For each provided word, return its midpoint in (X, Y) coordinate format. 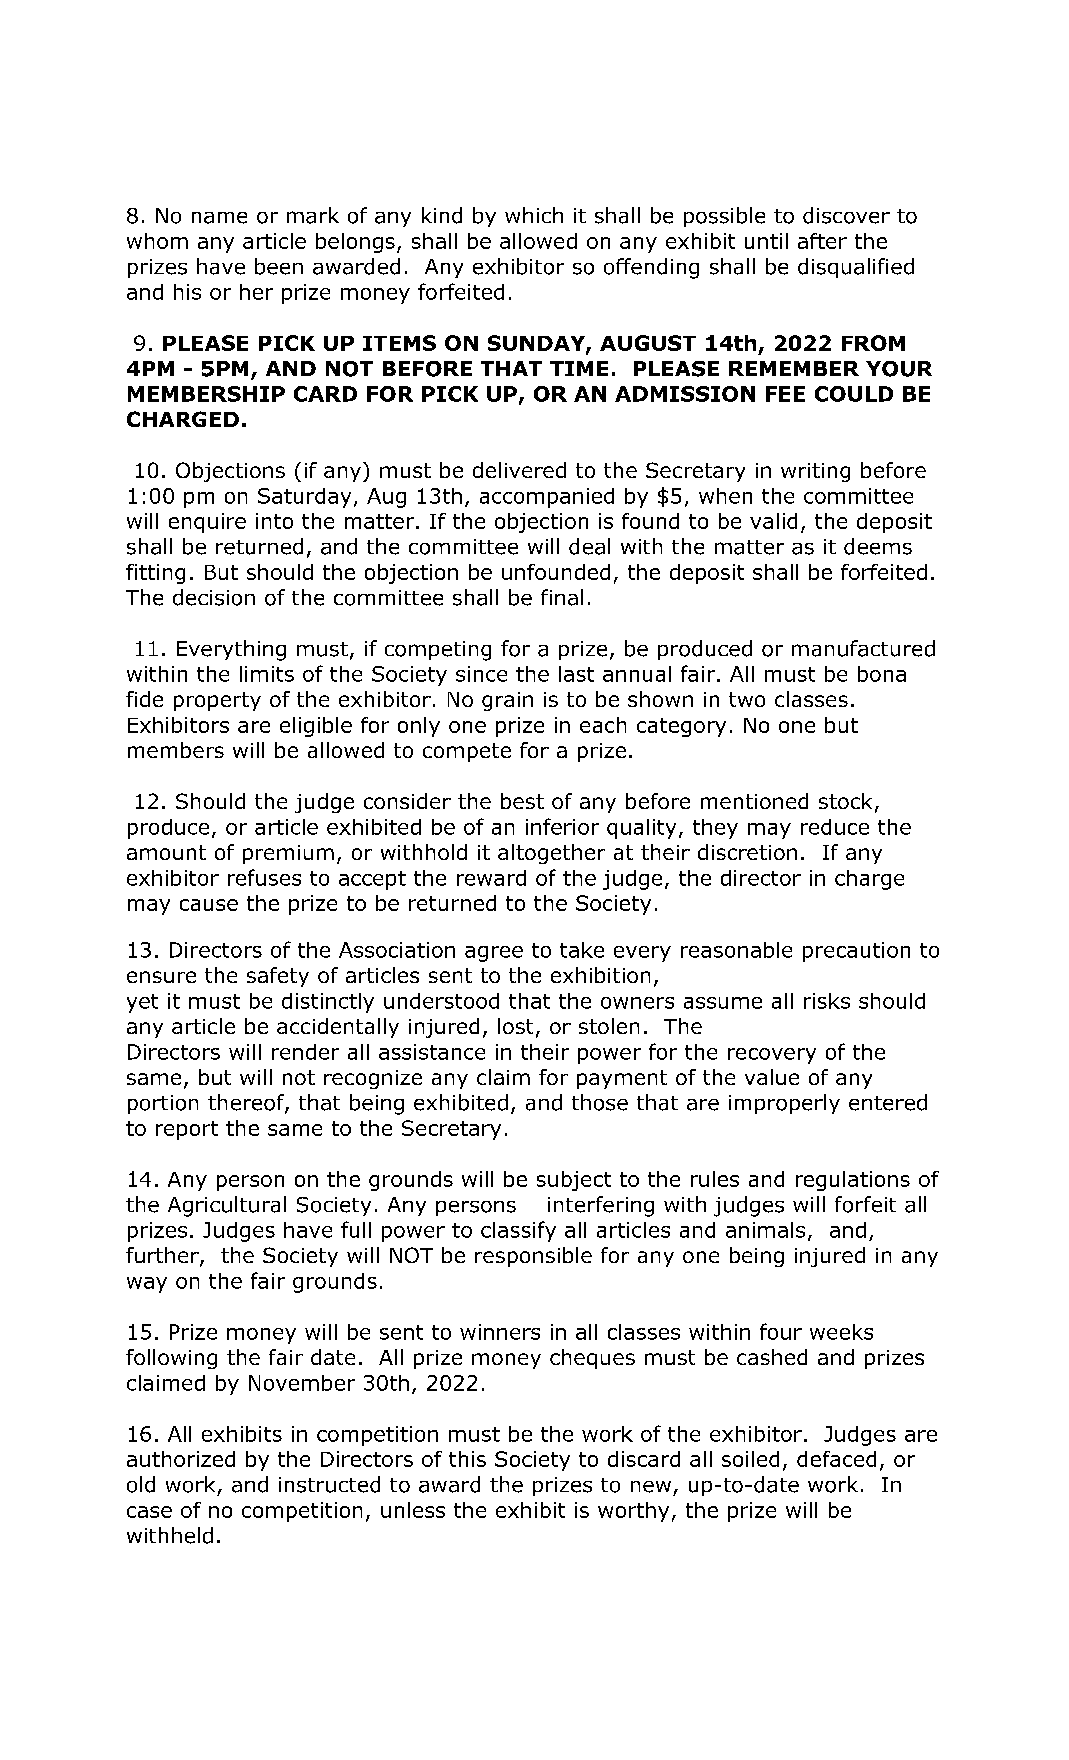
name (219, 218)
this (467, 1459)
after (822, 241)
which (534, 215)
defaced (836, 1459)
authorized (181, 1459)
